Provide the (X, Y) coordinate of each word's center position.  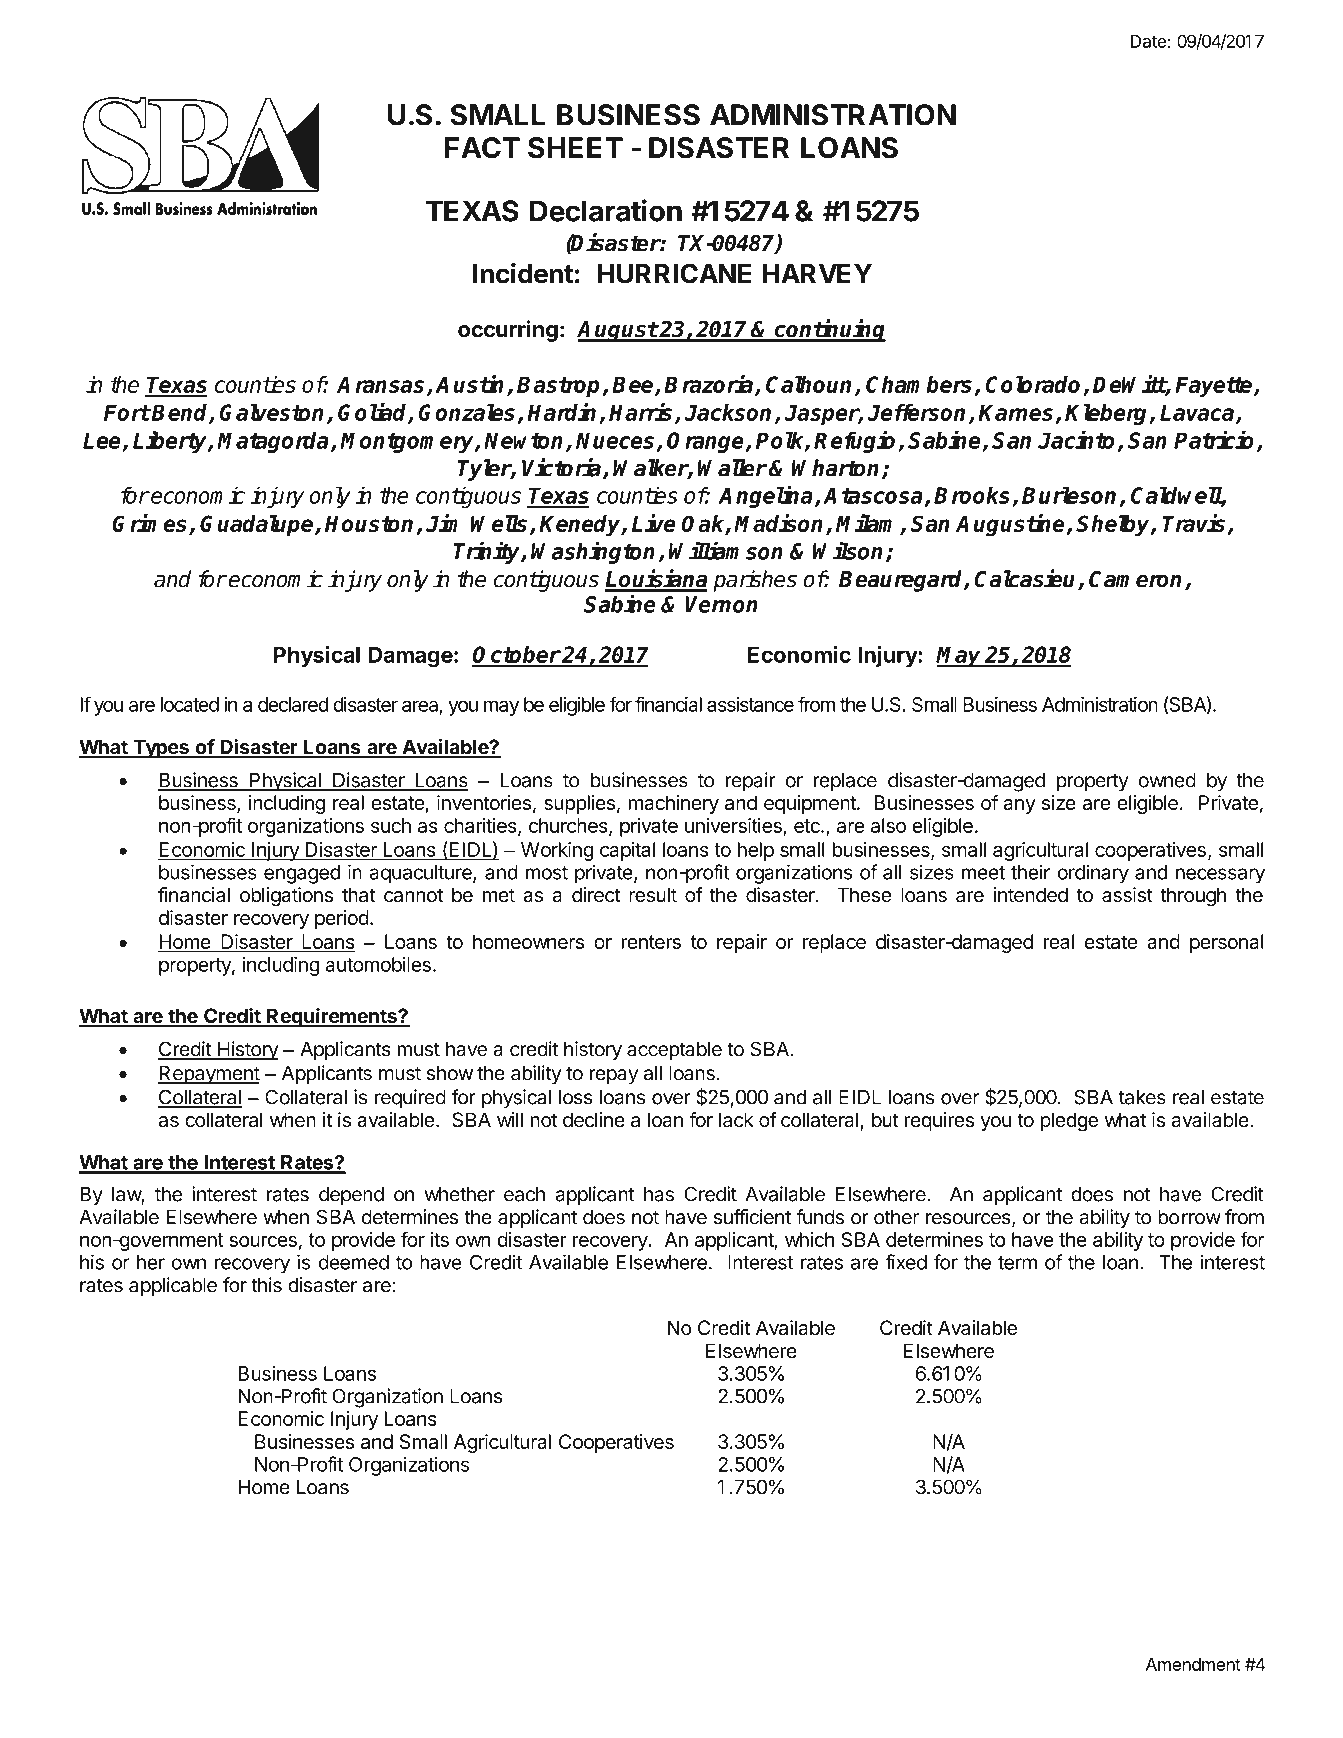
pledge (1069, 1122)
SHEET (575, 148)
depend (351, 1196)
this (266, 1285)
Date (1148, 41)
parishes (755, 581)
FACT (482, 148)
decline (594, 1120)
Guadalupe (258, 526)
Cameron (1137, 580)
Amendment (1193, 1664)
